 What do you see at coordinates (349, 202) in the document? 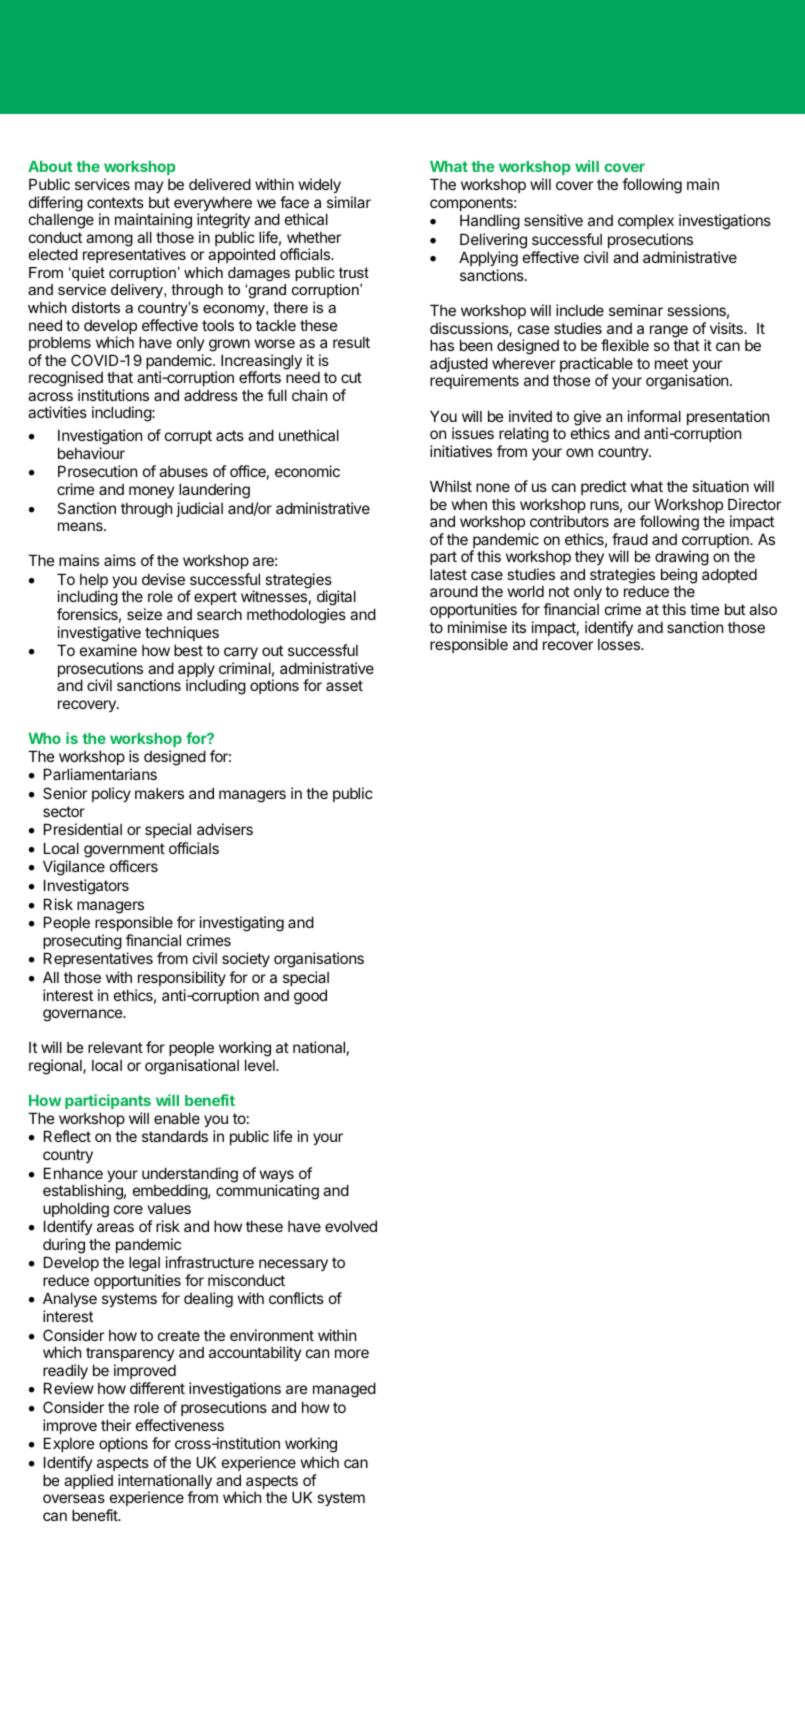
I see `similar` at bounding box center [349, 202].
